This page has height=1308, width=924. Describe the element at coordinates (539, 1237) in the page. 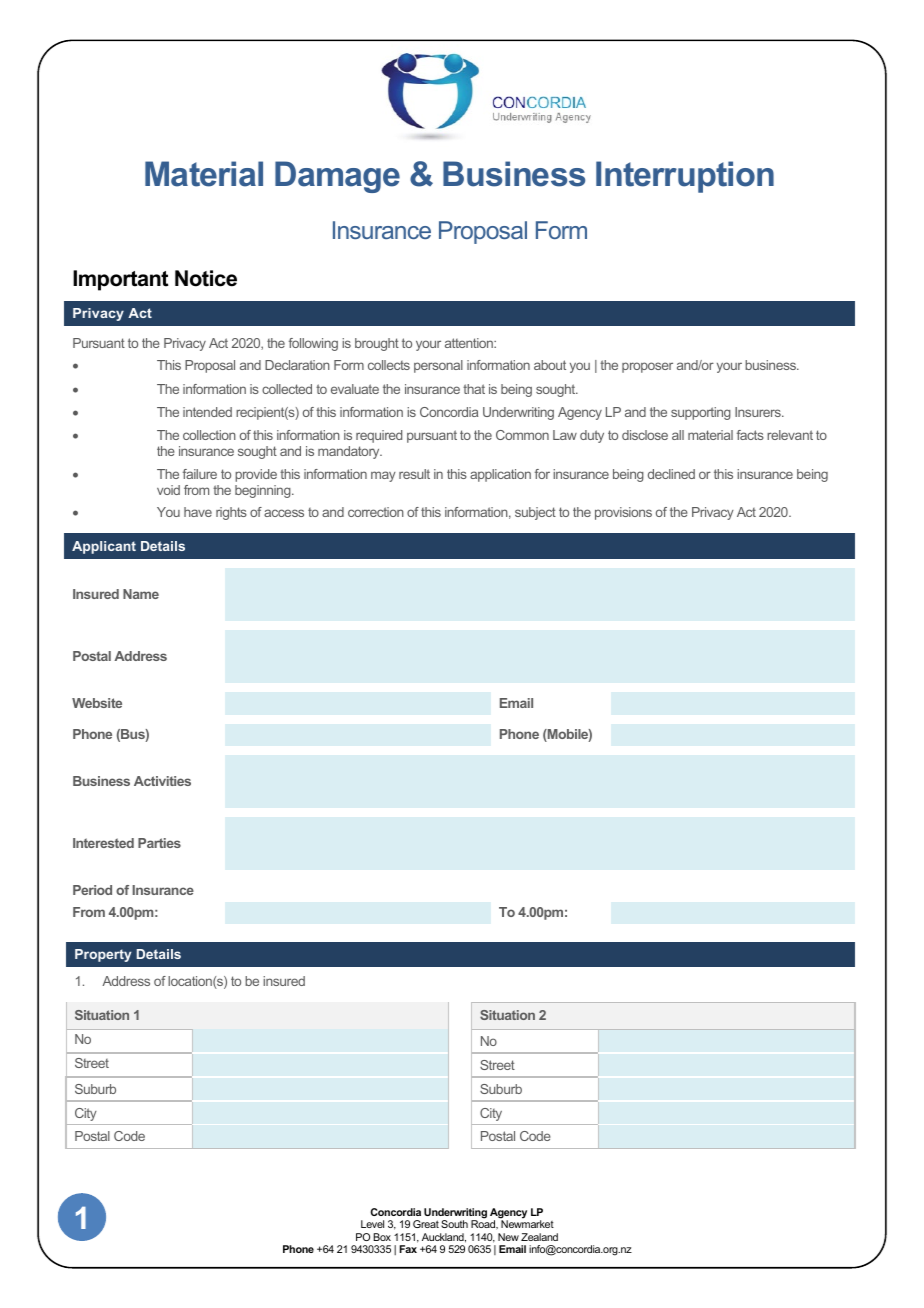

I see `Zealand` at that location.
